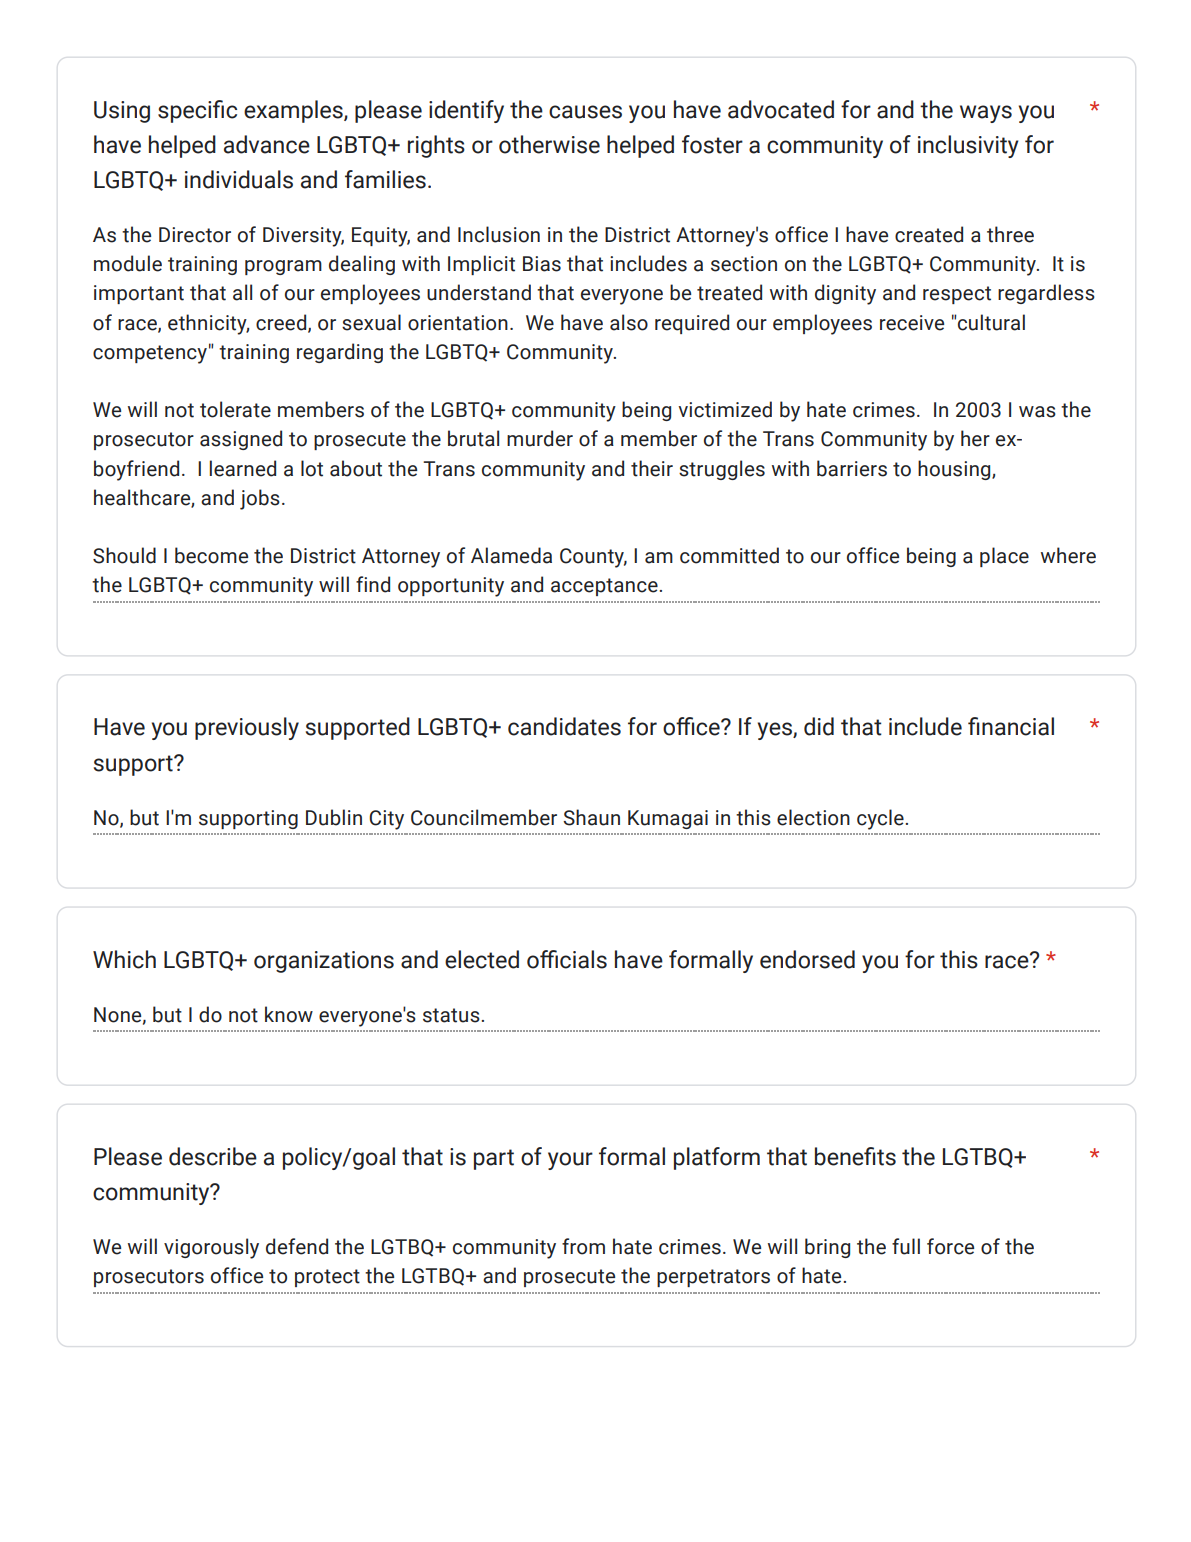 This screenshot has width=1191, height=1542. I want to click on advance, so click(267, 144).
